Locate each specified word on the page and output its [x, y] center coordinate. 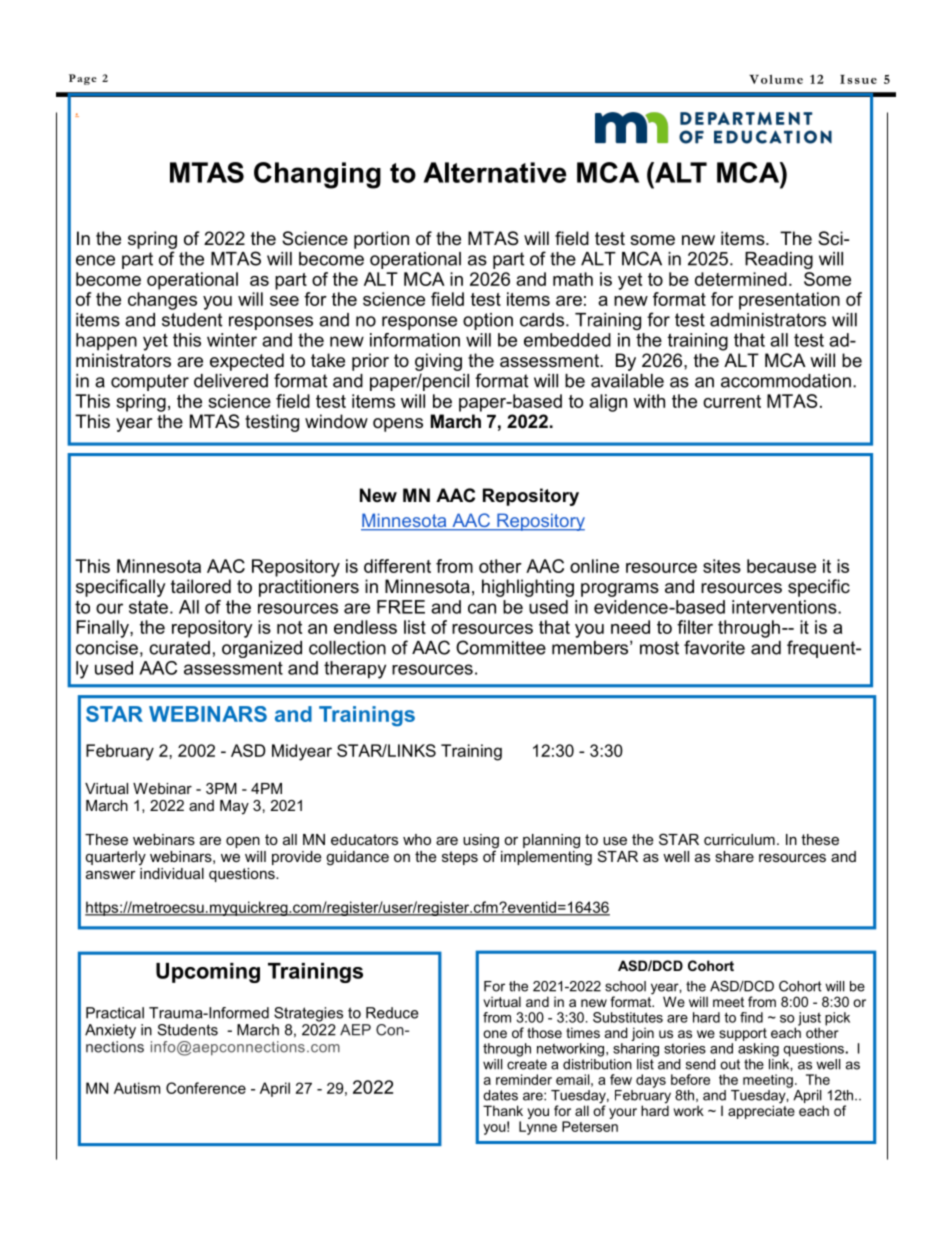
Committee [501, 647]
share [734, 856]
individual [171, 872]
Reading [779, 260]
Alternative [494, 172]
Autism [137, 1088]
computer [150, 382]
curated [179, 648]
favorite [714, 647]
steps [460, 858]
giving [438, 362]
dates [500, 1095]
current [732, 401]
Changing [317, 175]
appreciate [761, 1111]
